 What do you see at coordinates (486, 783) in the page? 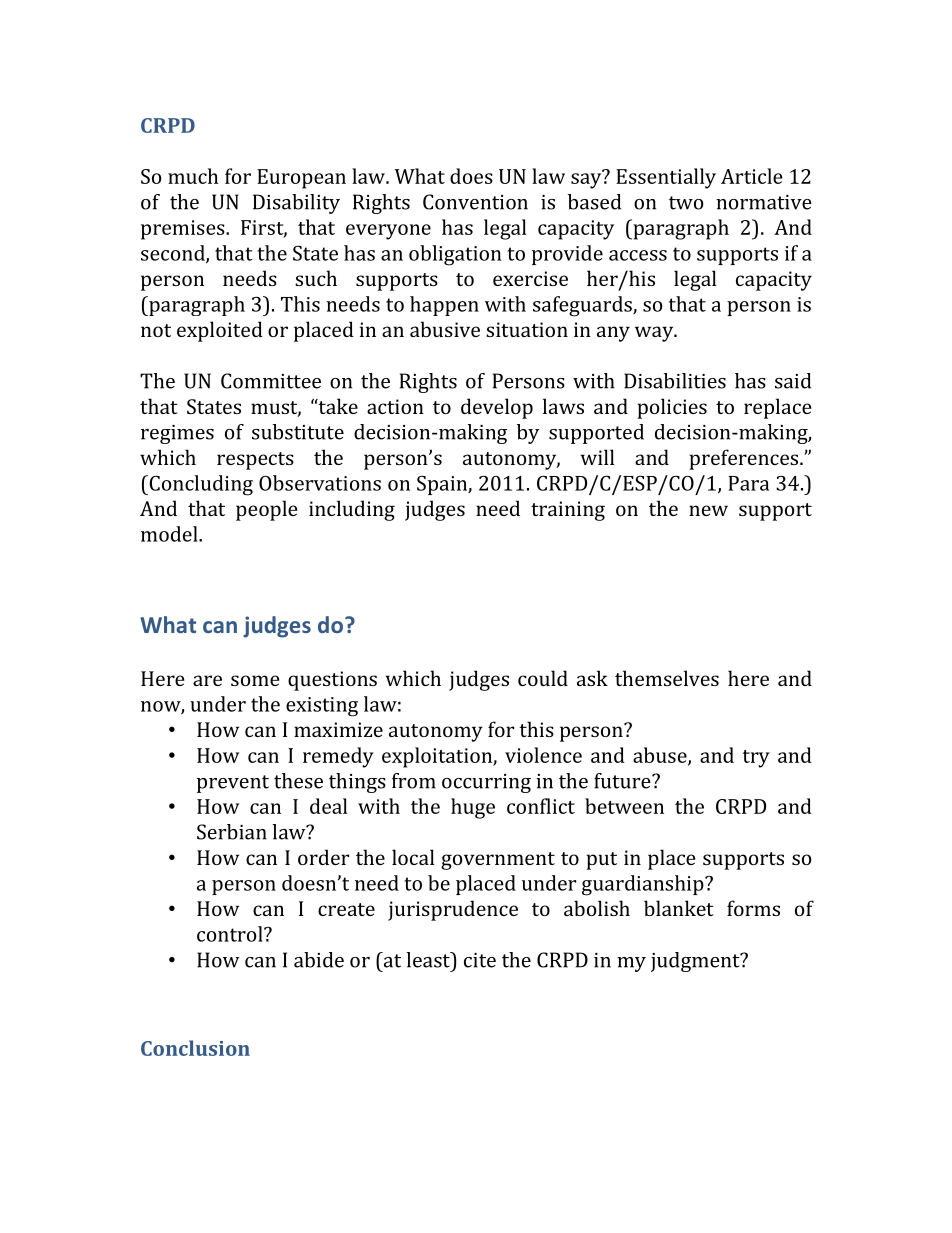
I see `occurring` at bounding box center [486, 783].
